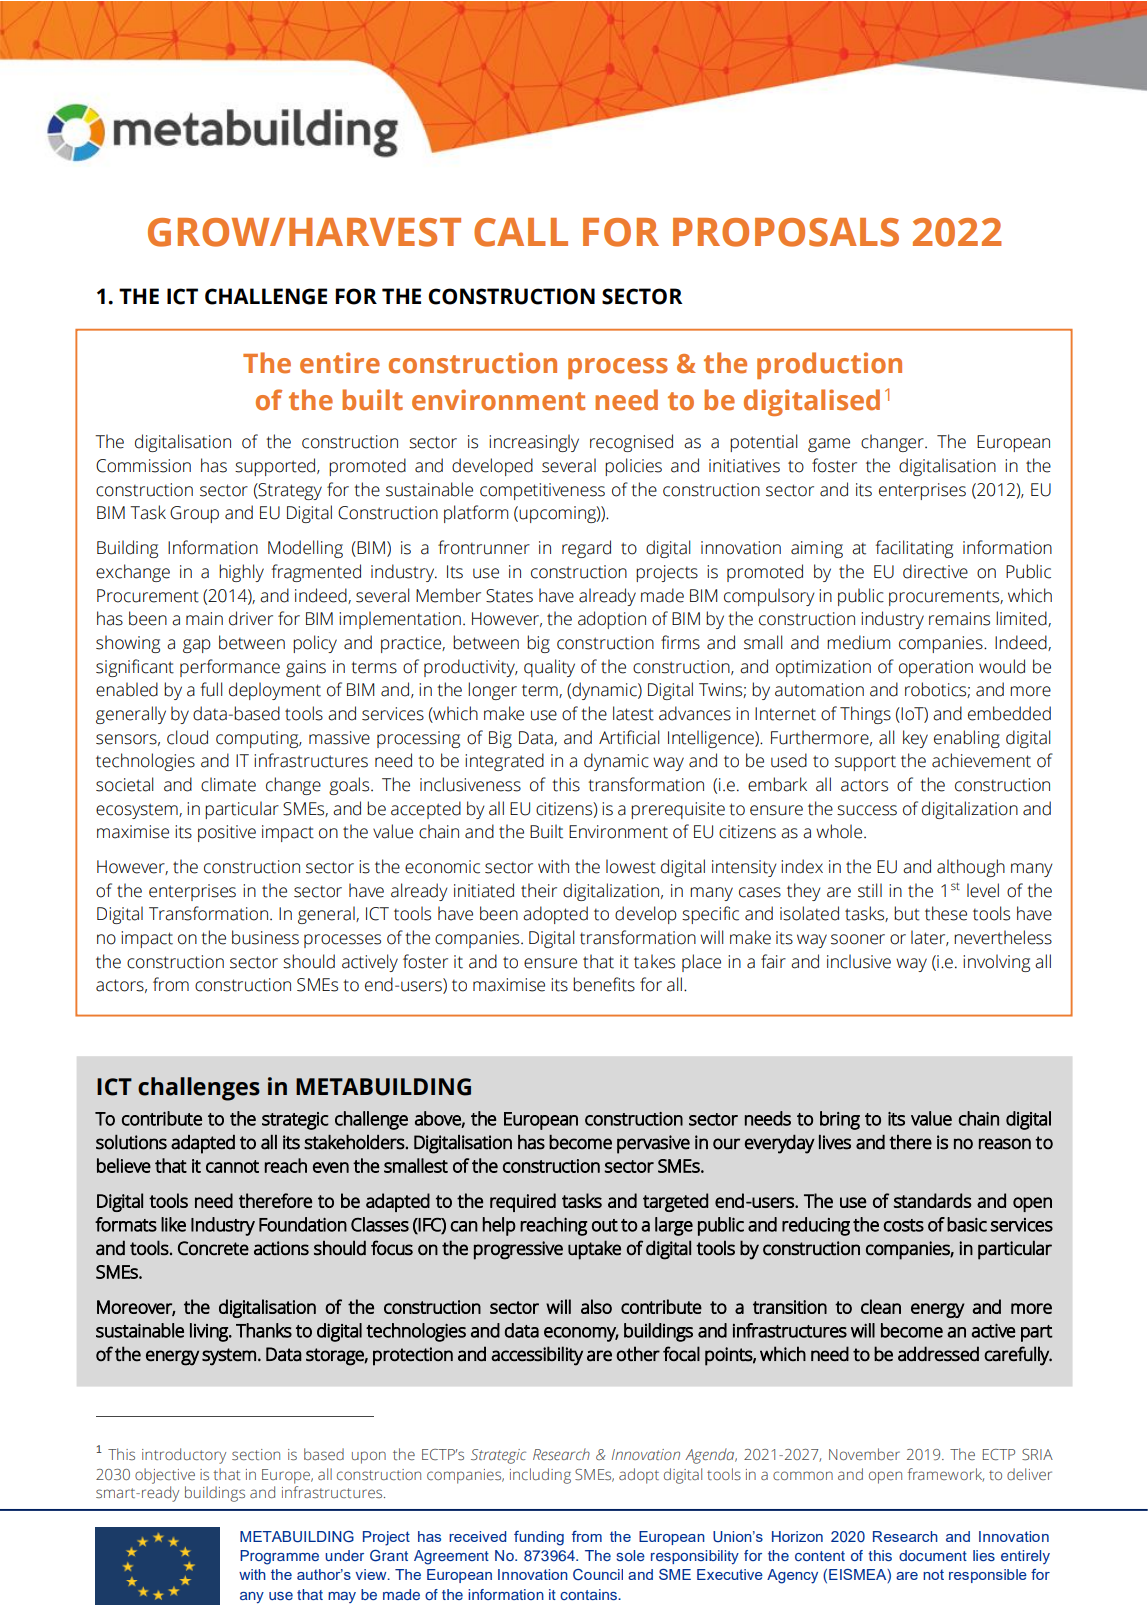  I want to click on PROPOSALS, so click(786, 232).
